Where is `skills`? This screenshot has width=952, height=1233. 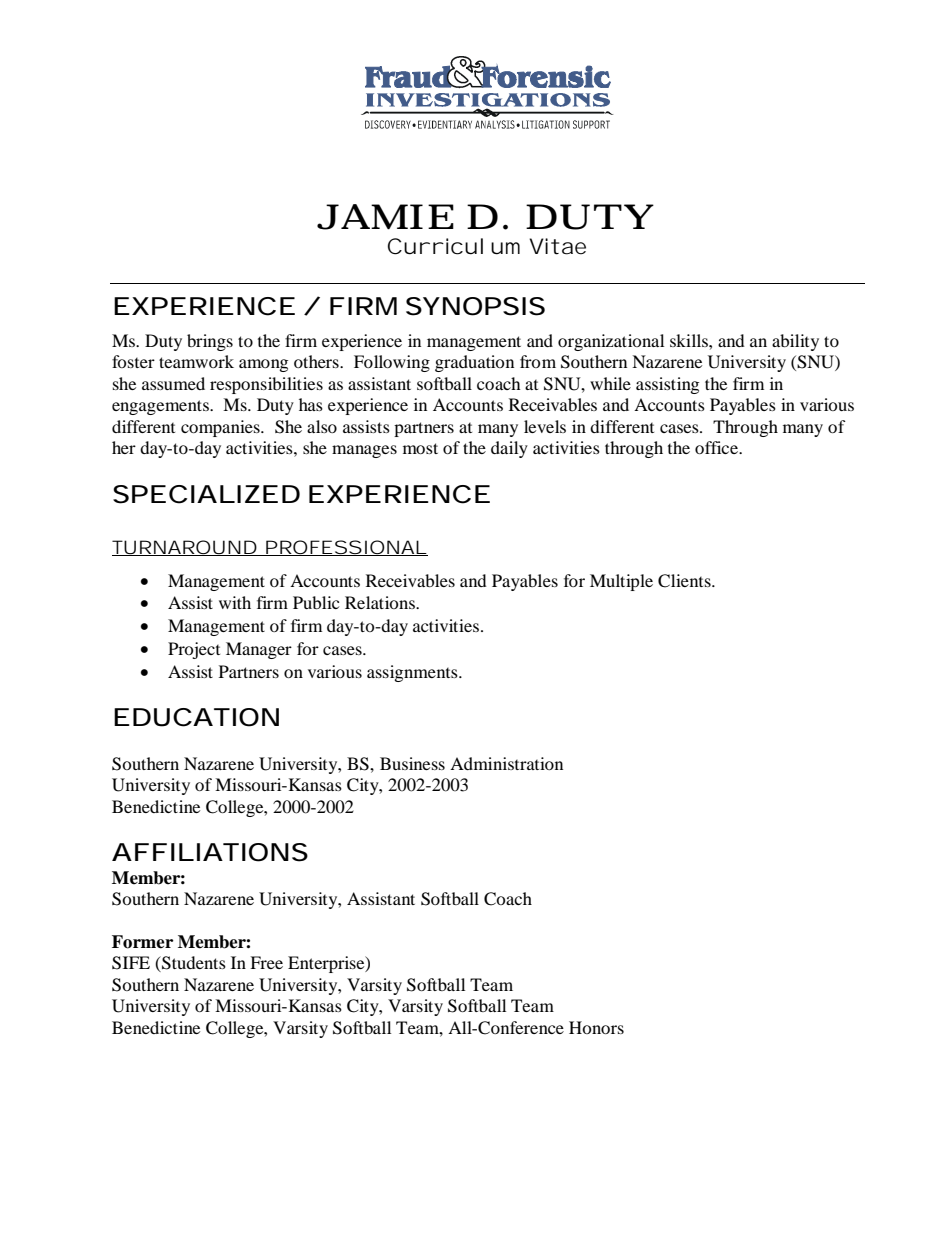 skills is located at coordinates (690, 340).
